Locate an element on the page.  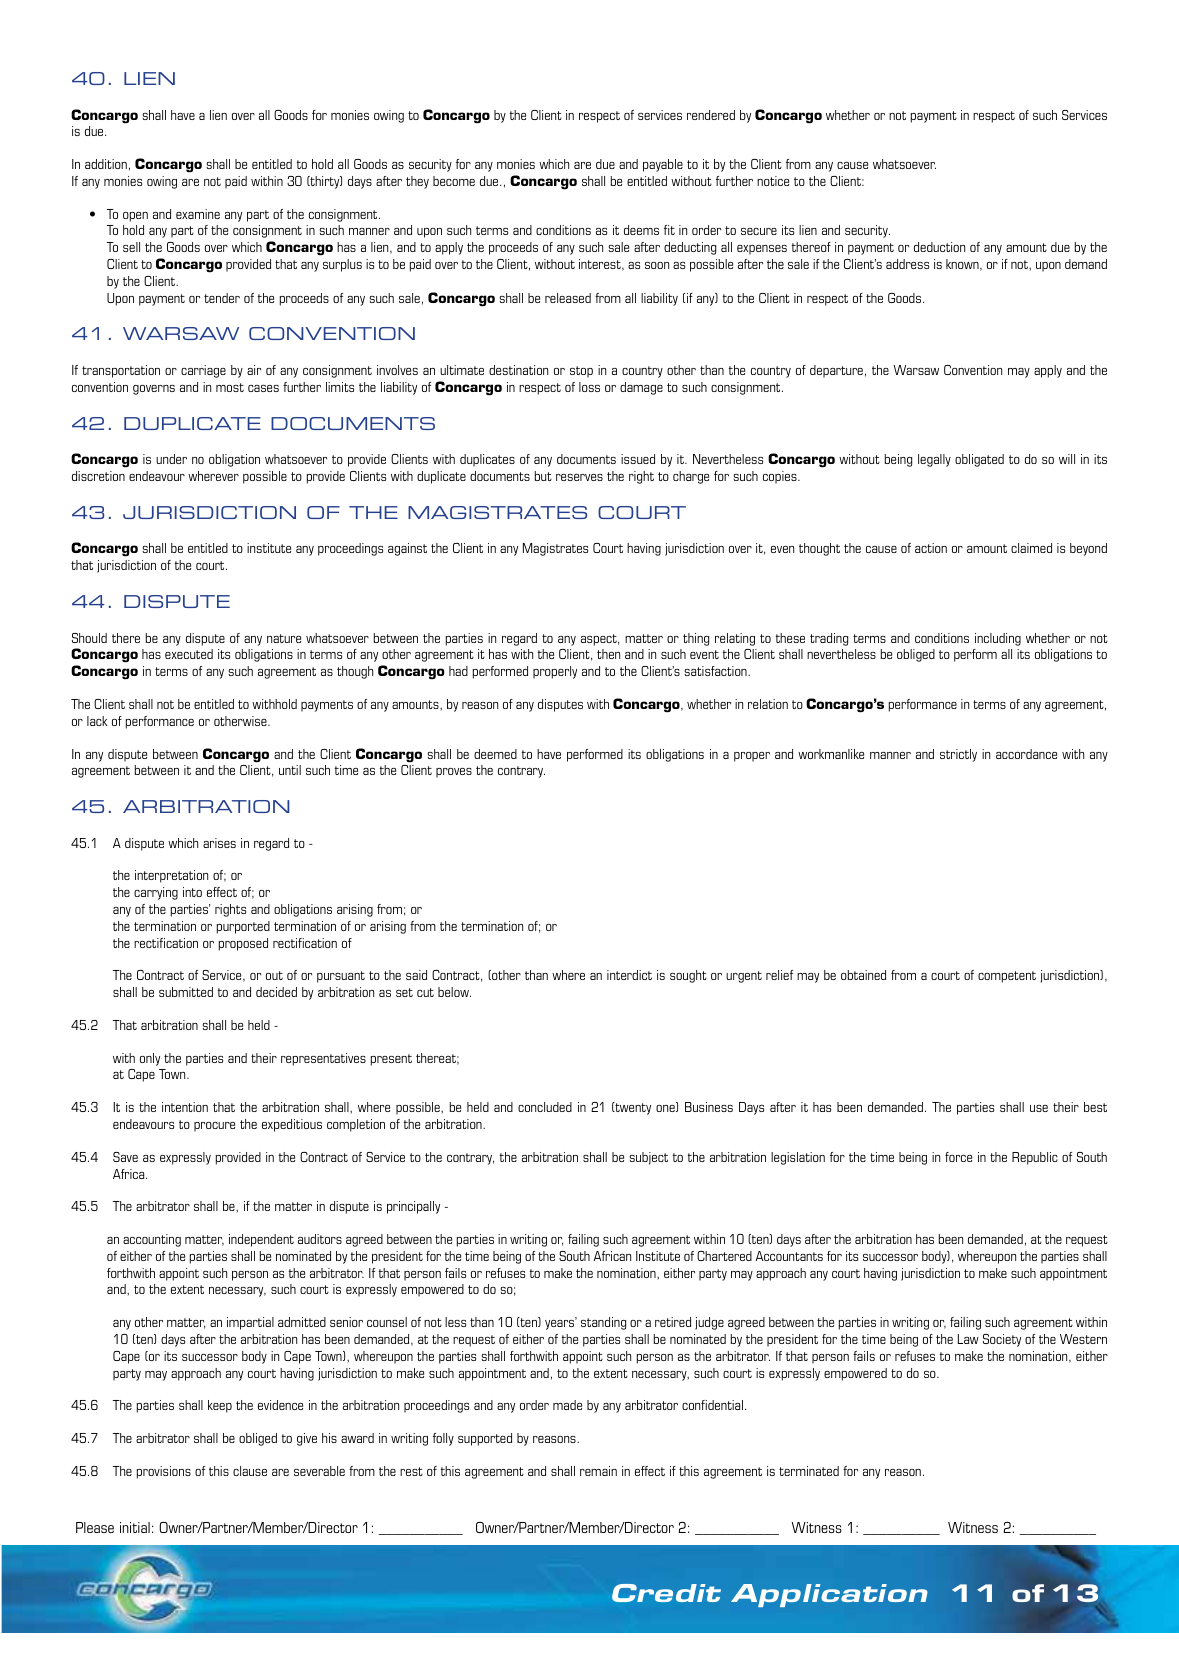
deduction is located at coordinates (939, 247).
